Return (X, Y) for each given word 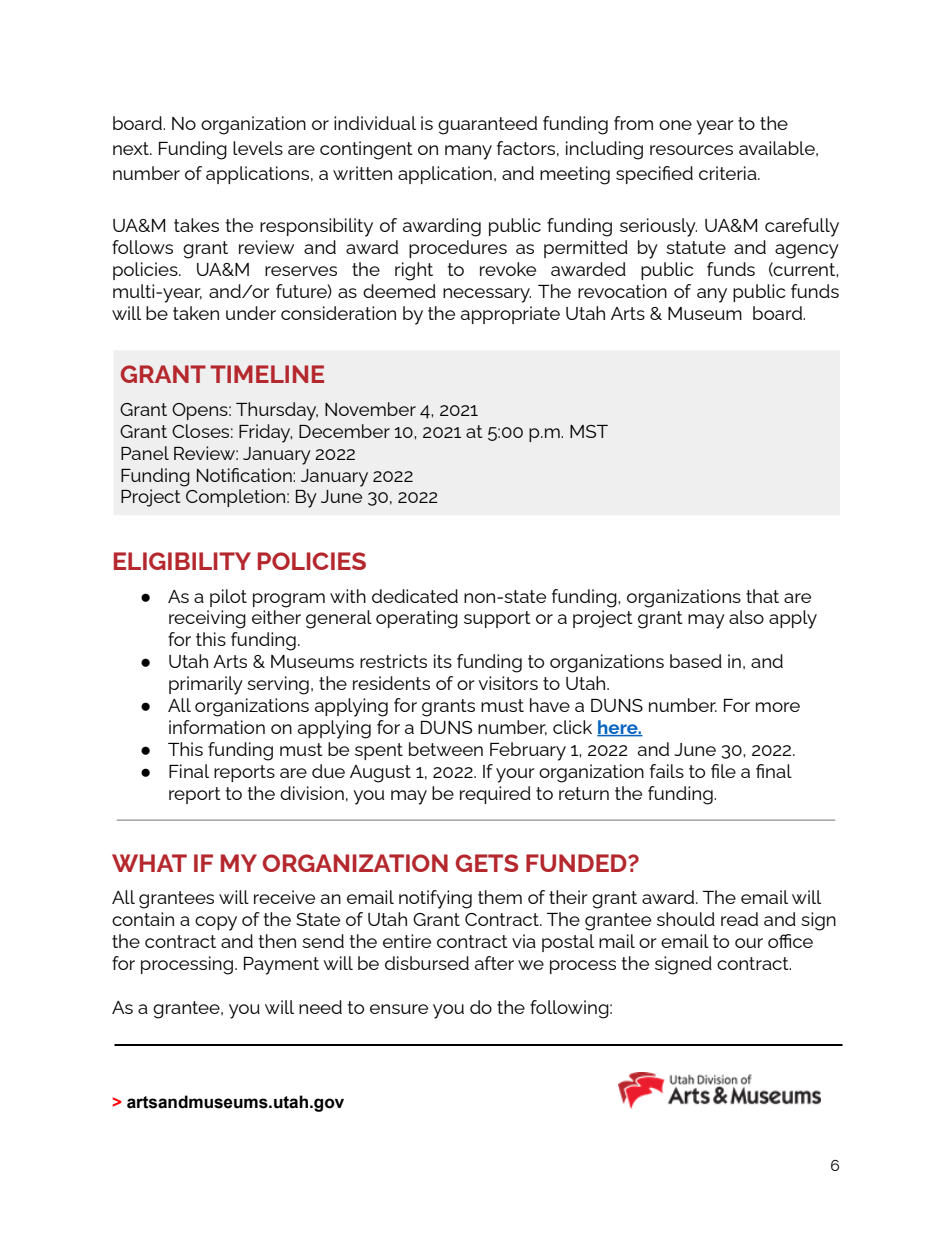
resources (691, 150)
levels (258, 148)
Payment (281, 966)
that (762, 596)
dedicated (415, 596)
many (468, 152)
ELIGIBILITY (182, 561)
